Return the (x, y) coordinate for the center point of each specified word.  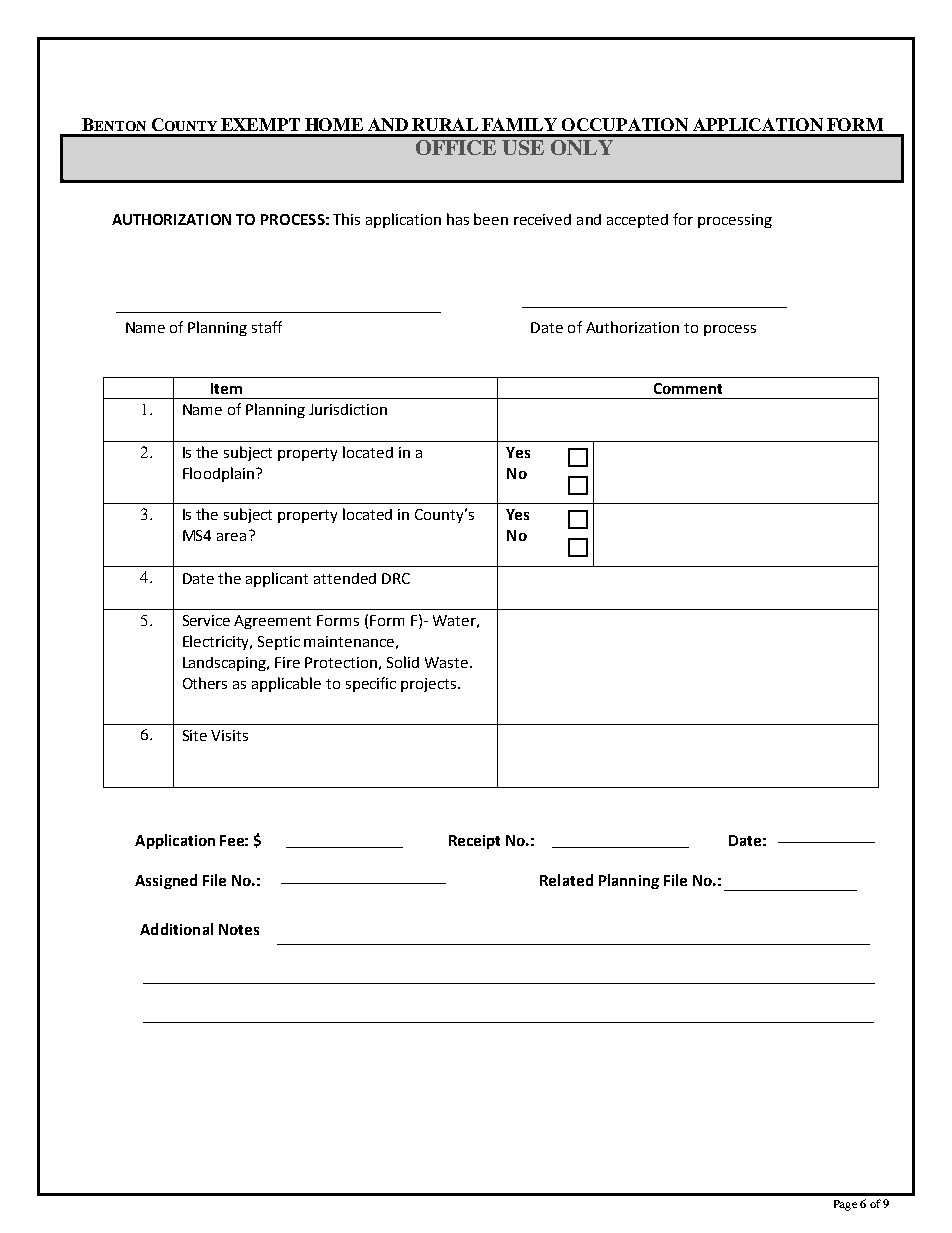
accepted (637, 221)
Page (845, 1205)
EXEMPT (260, 124)
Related (566, 880)
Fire (287, 662)
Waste (446, 662)
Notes (239, 929)
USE (523, 147)
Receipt (474, 842)
